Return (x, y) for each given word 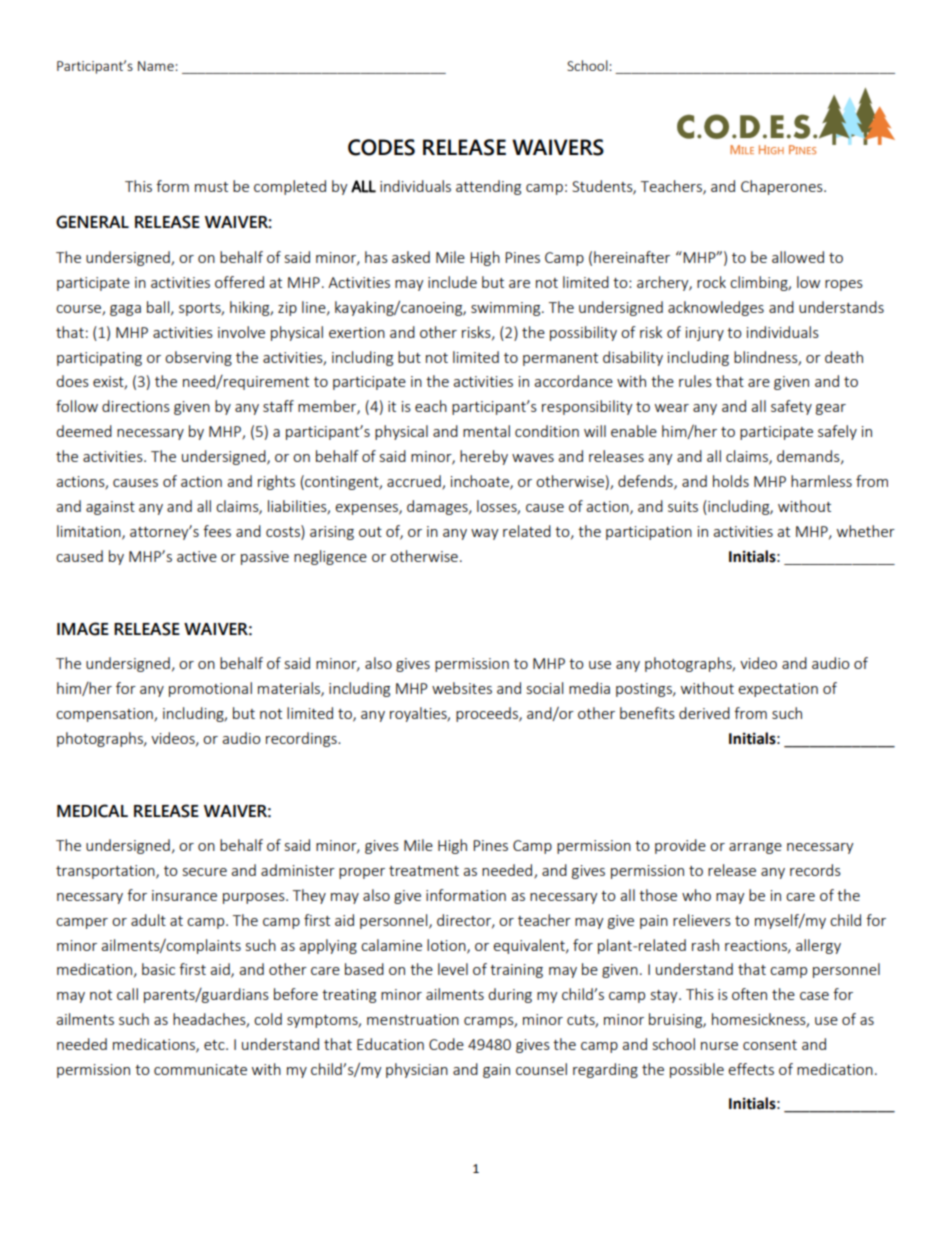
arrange (755, 848)
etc (215, 1045)
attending (488, 187)
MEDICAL (92, 811)
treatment (424, 871)
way (485, 534)
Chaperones (783, 187)
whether (866, 531)
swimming (507, 309)
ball (159, 308)
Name (157, 66)
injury (705, 334)
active (197, 556)
